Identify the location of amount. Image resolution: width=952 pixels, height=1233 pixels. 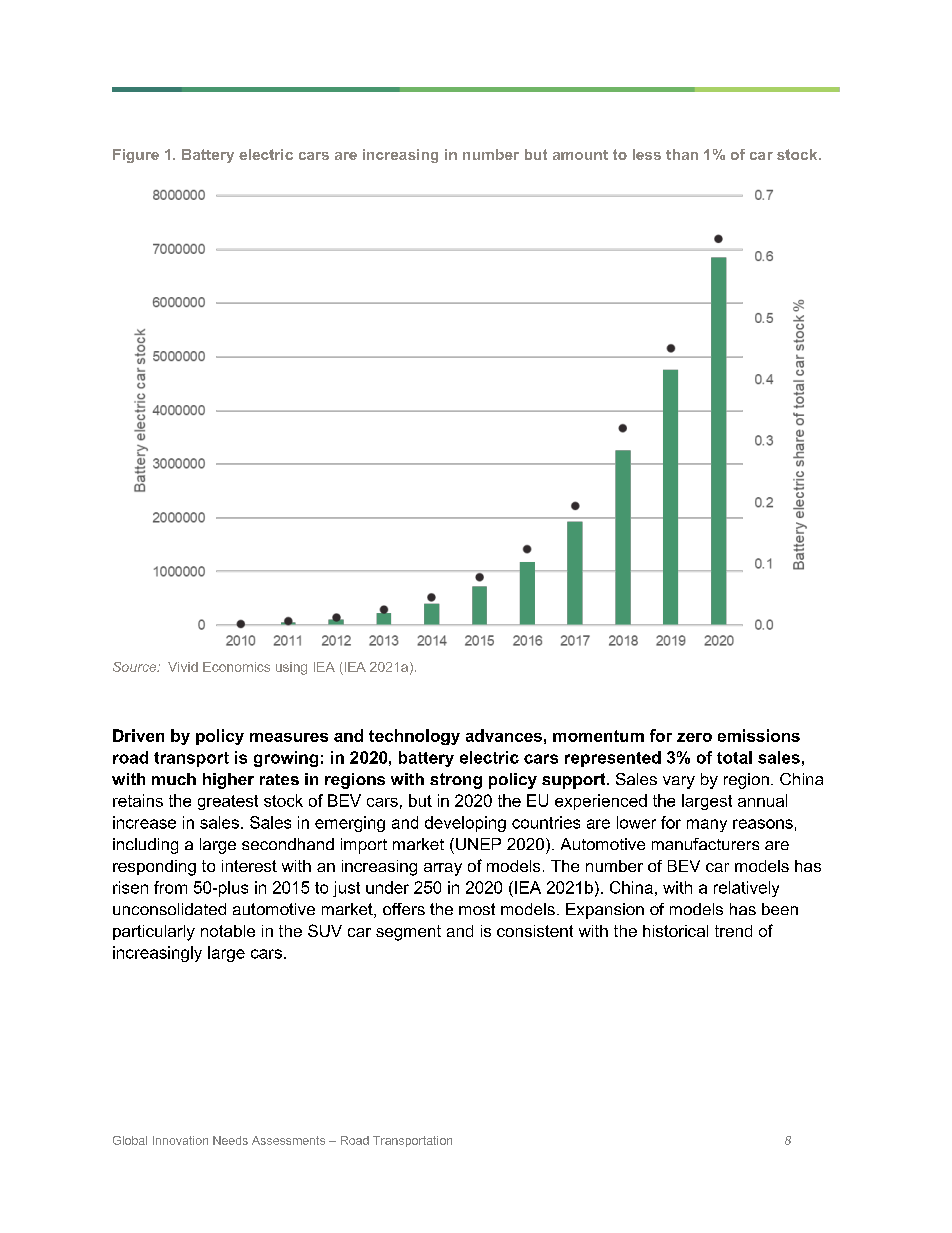
(580, 155).
